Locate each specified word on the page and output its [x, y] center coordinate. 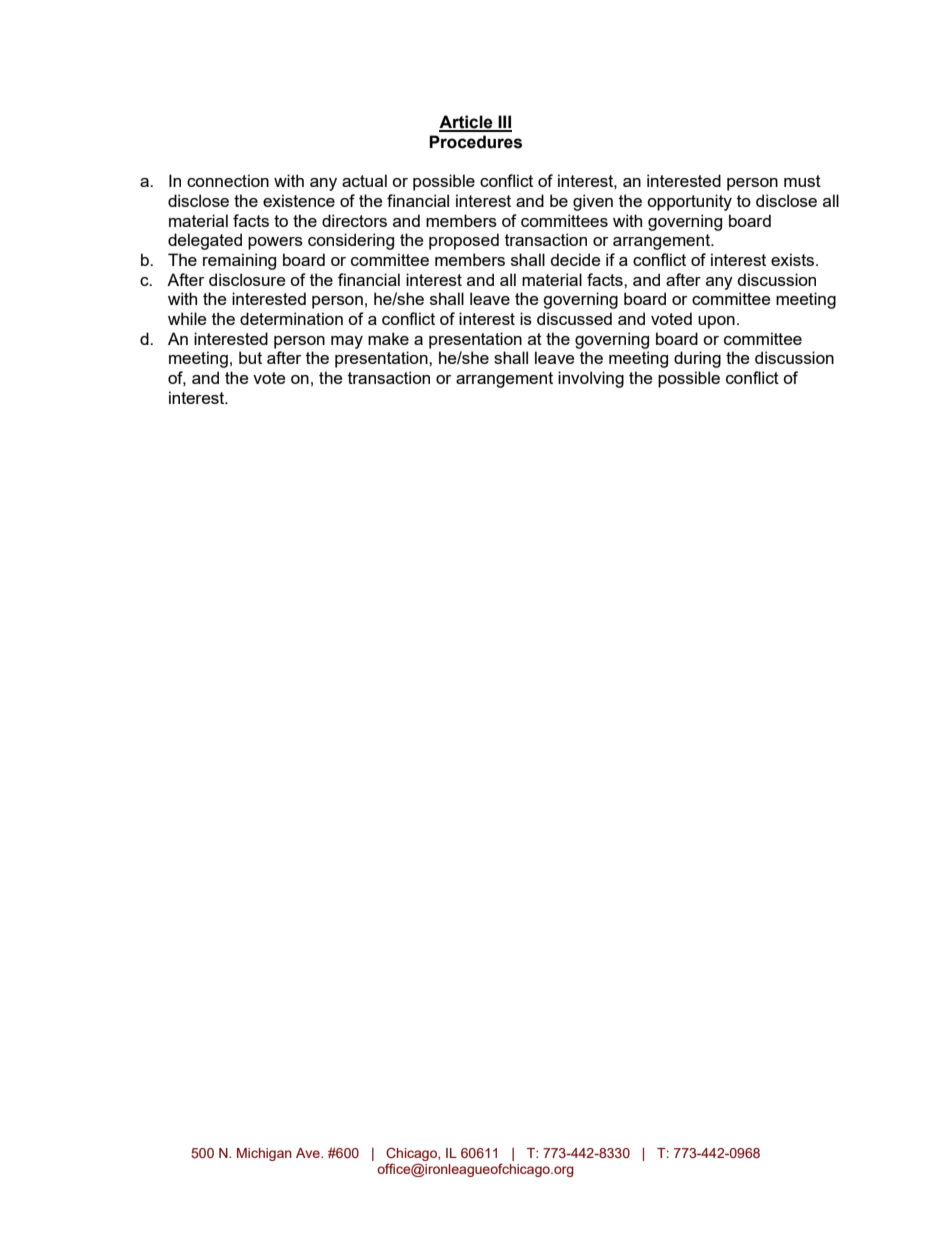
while [187, 318]
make [388, 338]
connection [228, 180]
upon [716, 322]
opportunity [689, 202]
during [697, 359]
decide [575, 259]
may [347, 342]
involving [591, 379]
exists [794, 259]
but [250, 357]
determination [291, 318]
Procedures [475, 142]
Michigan [264, 1154]
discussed [574, 318]
